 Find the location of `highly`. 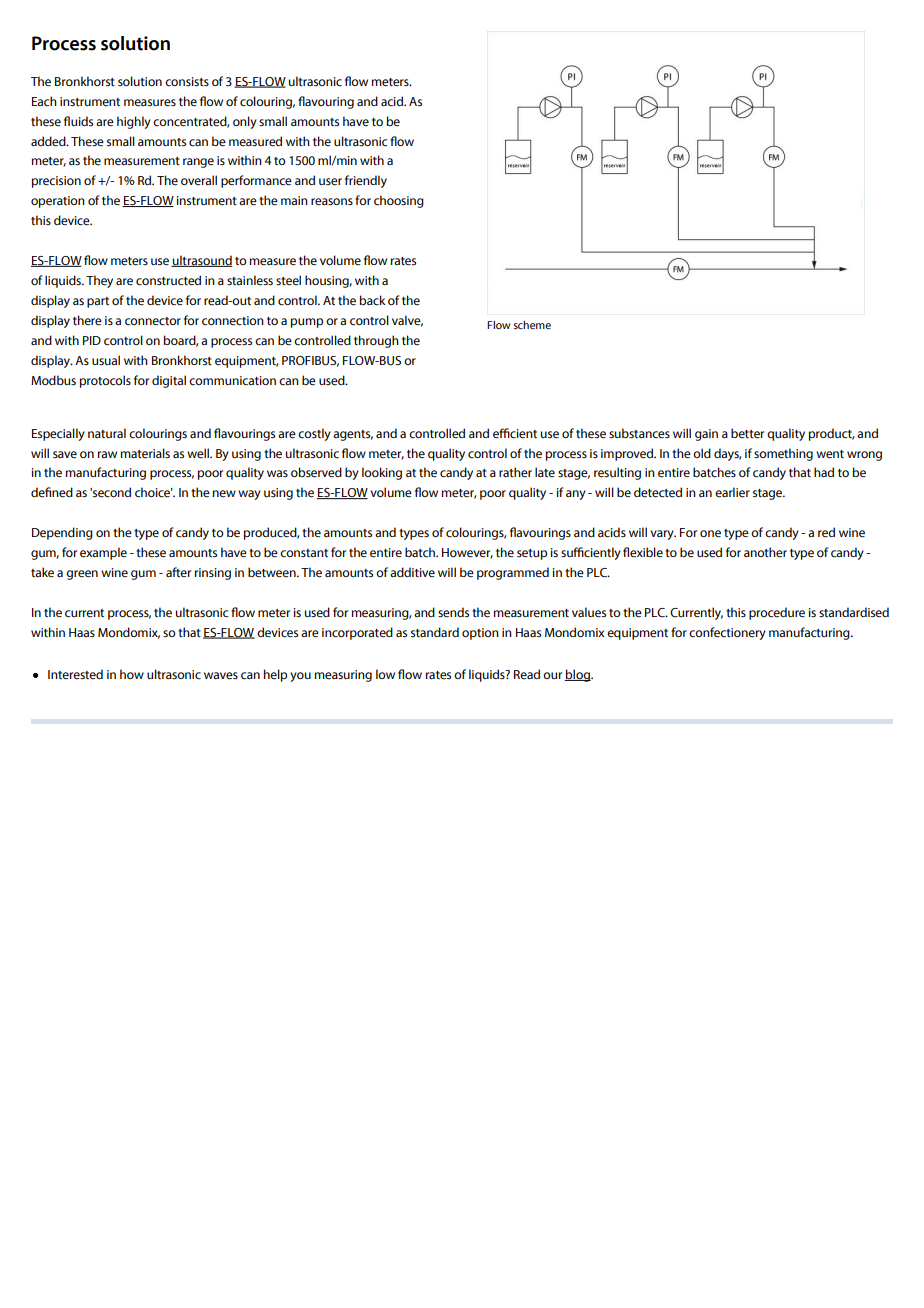

highly is located at coordinates (134, 122).
